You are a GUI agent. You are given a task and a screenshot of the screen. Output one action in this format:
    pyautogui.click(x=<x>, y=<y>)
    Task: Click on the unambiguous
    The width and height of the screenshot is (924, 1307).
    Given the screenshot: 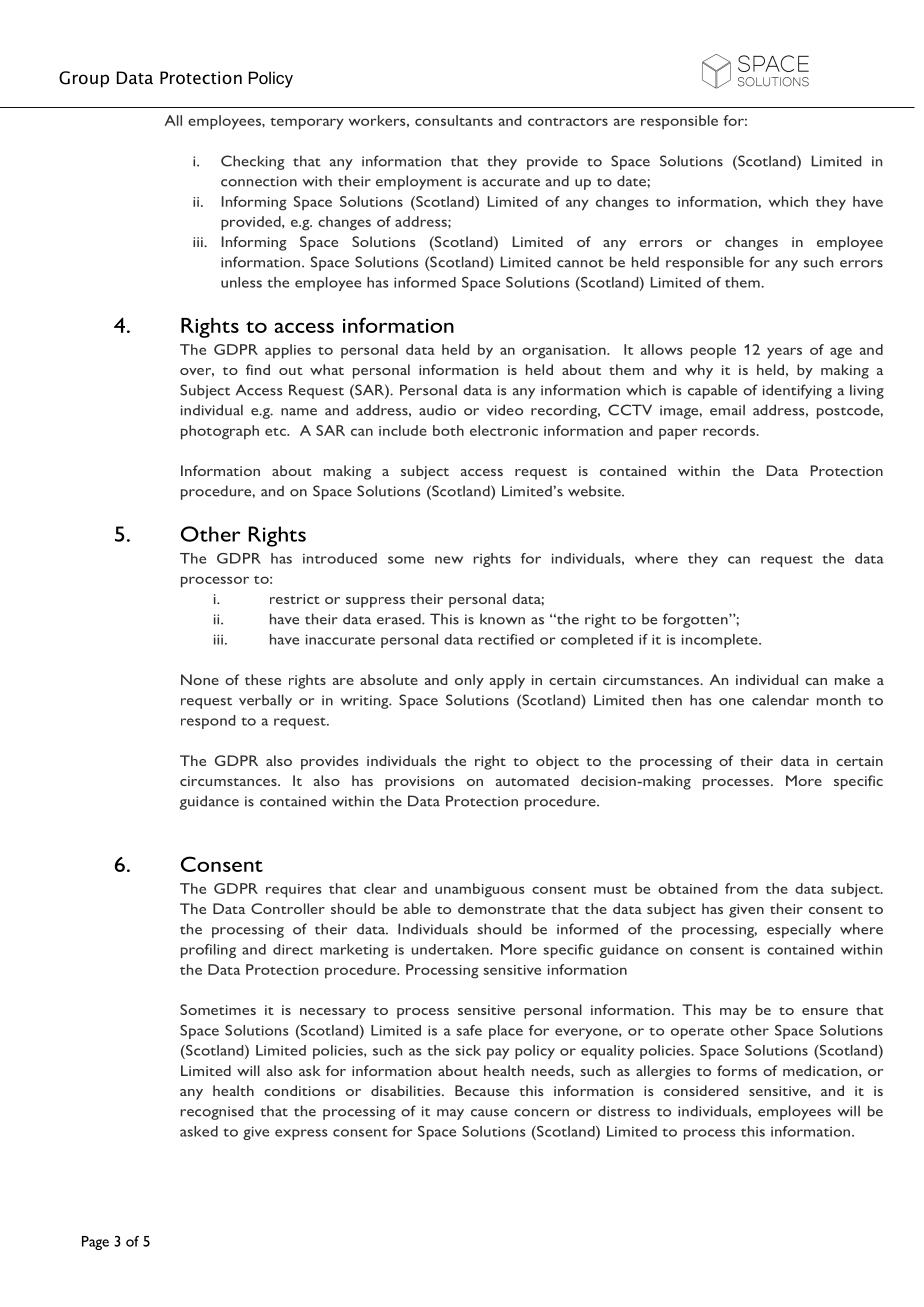 What is the action you would take?
    pyautogui.click(x=479, y=890)
